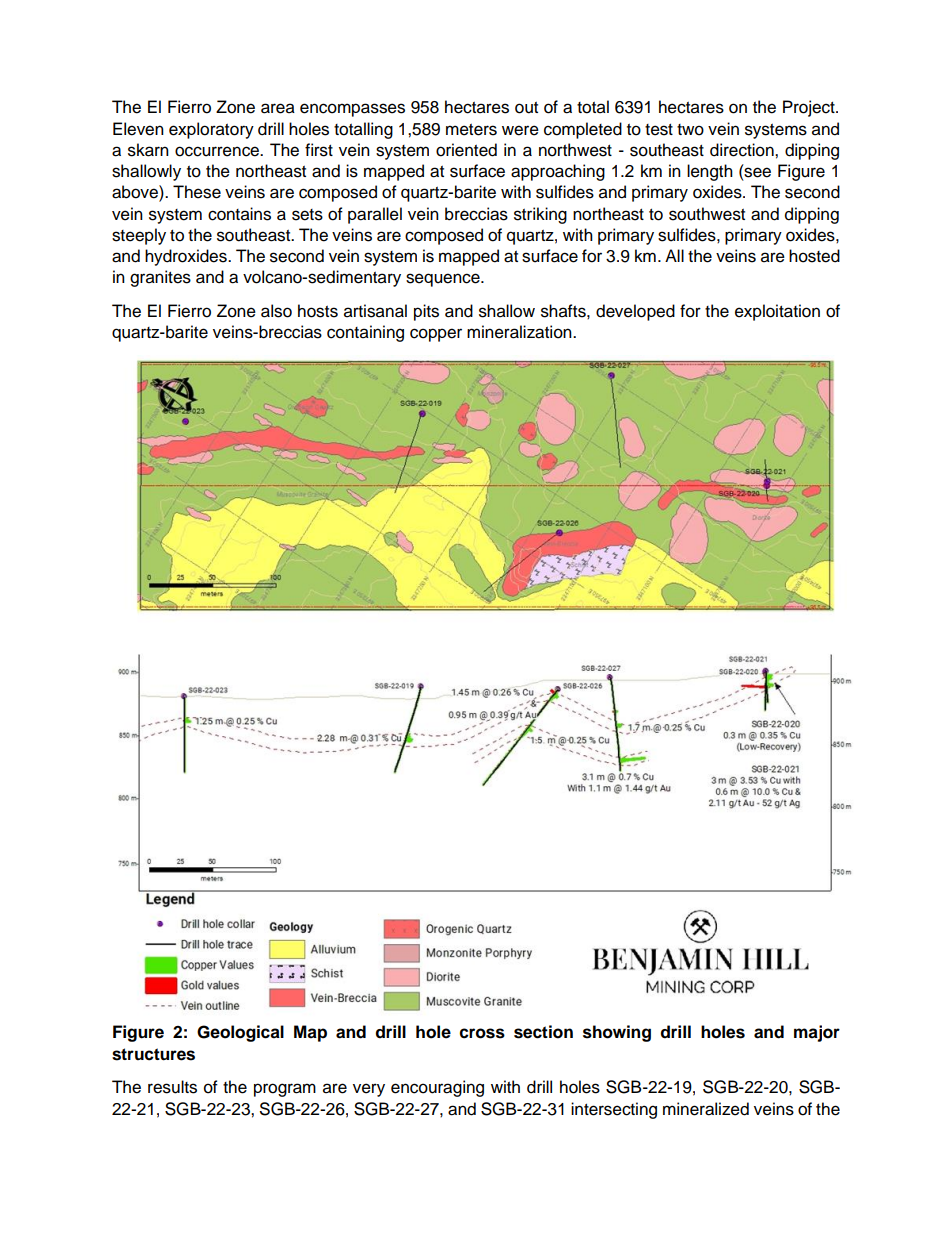 Image resolution: width=952 pixels, height=1233 pixels. I want to click on containing, so click(365, 333).
